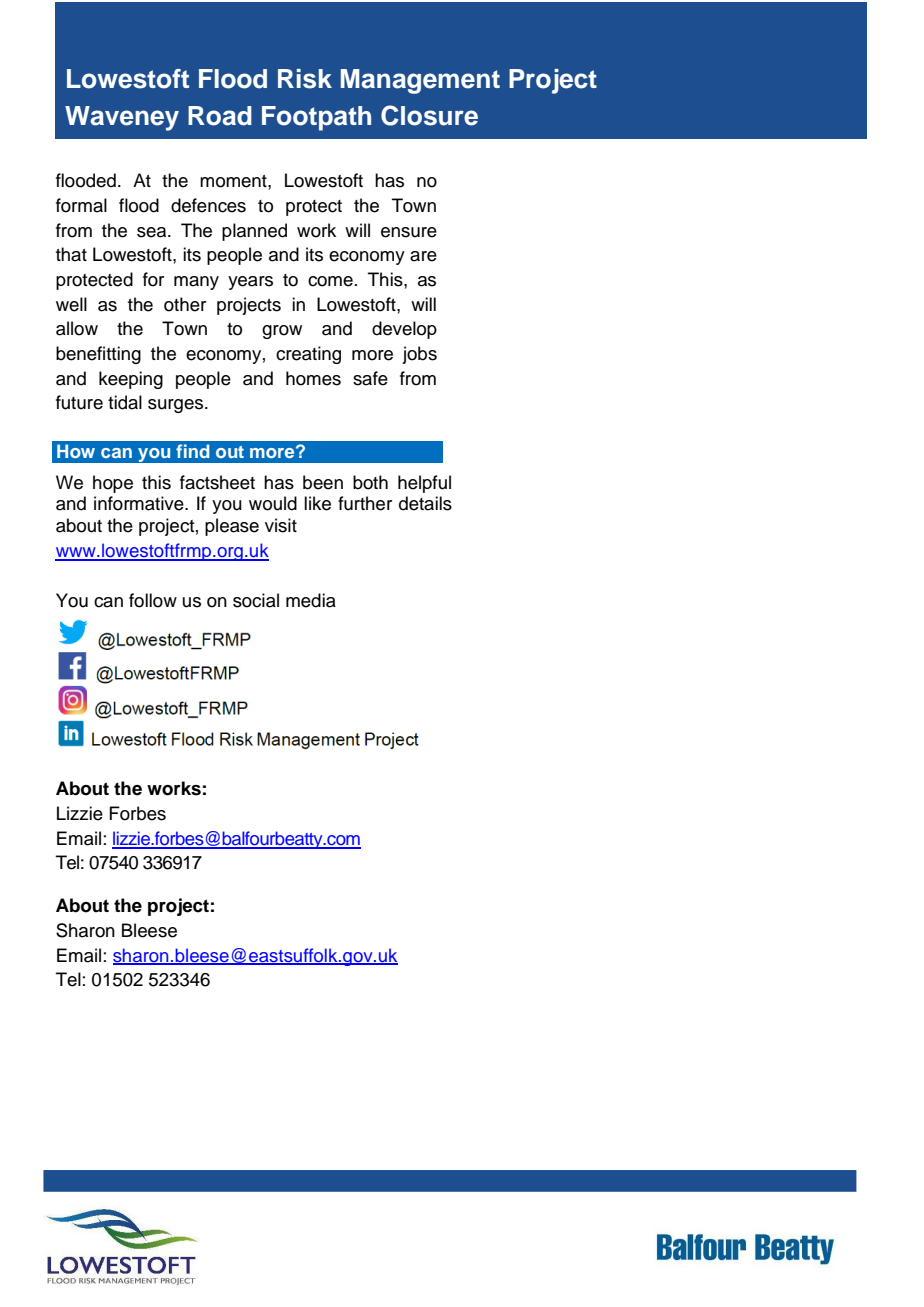  I want to click on Road, so click(220, 116).
